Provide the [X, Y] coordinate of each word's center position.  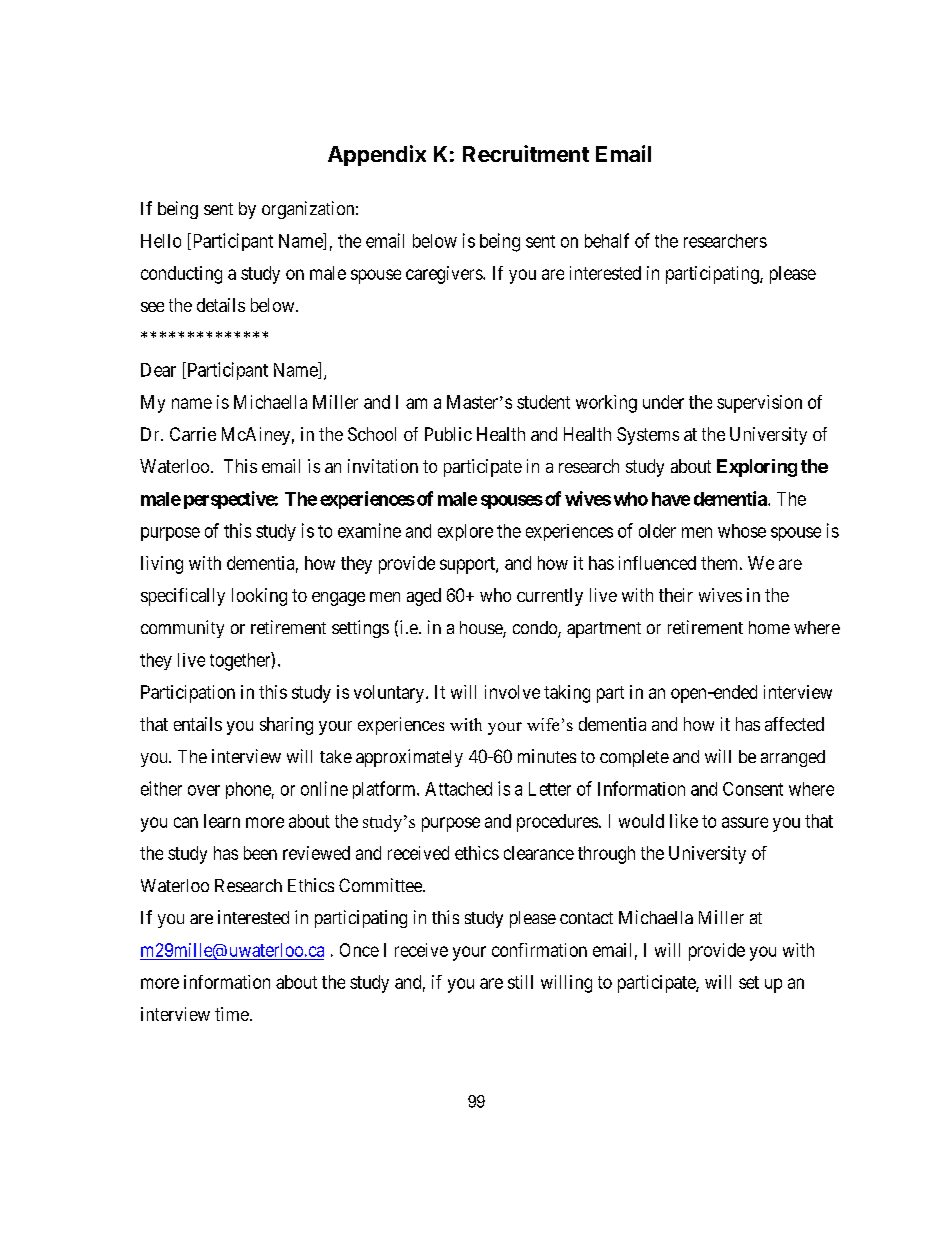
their [676, 595]
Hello [161, 241]
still [520, 982]
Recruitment [526, 153]
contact [586, 918]
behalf [607, 240]
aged [424, 597]
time [232, 1014]
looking [259, 597]
